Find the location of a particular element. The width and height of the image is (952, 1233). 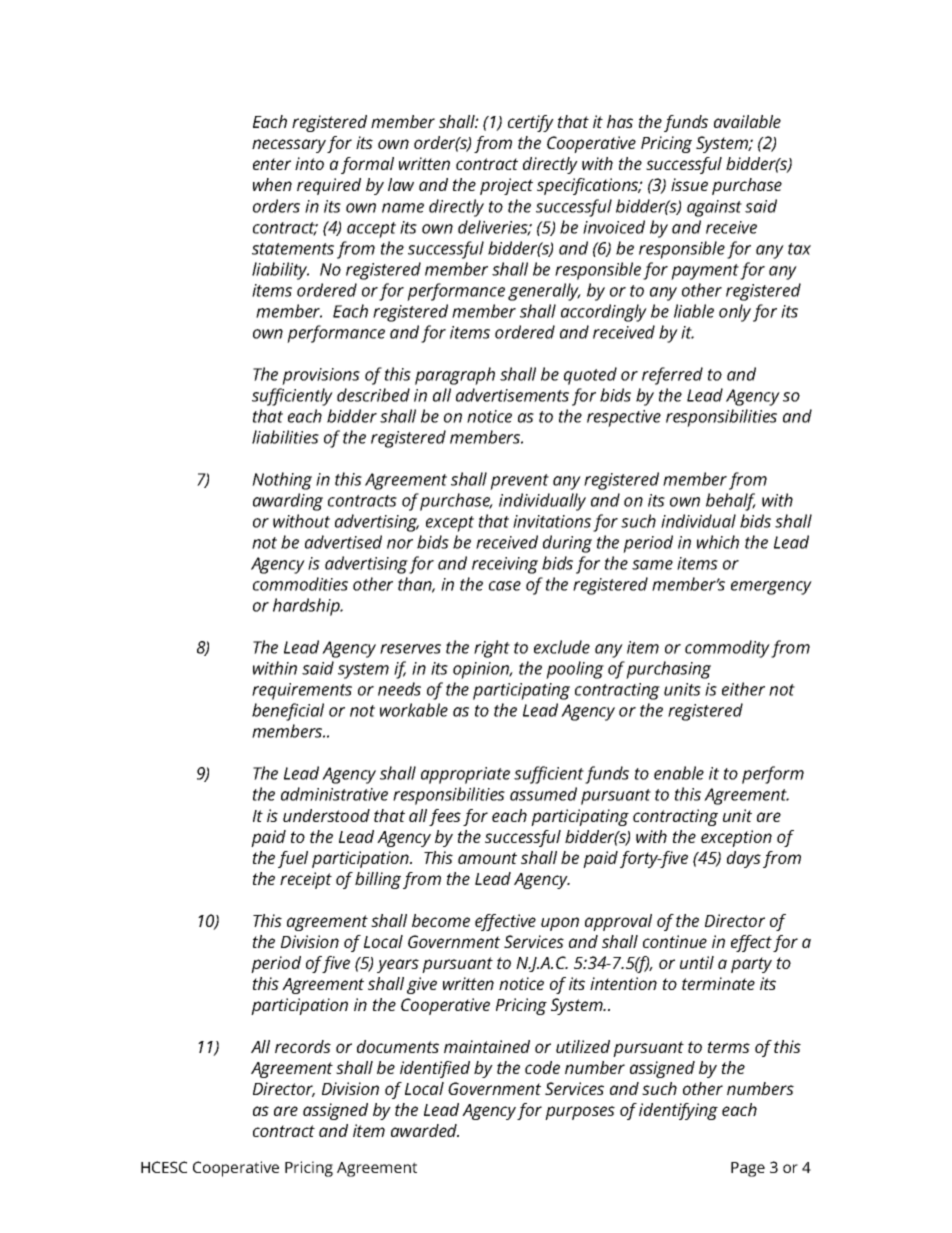

days is located at coordinates (744, 859).
